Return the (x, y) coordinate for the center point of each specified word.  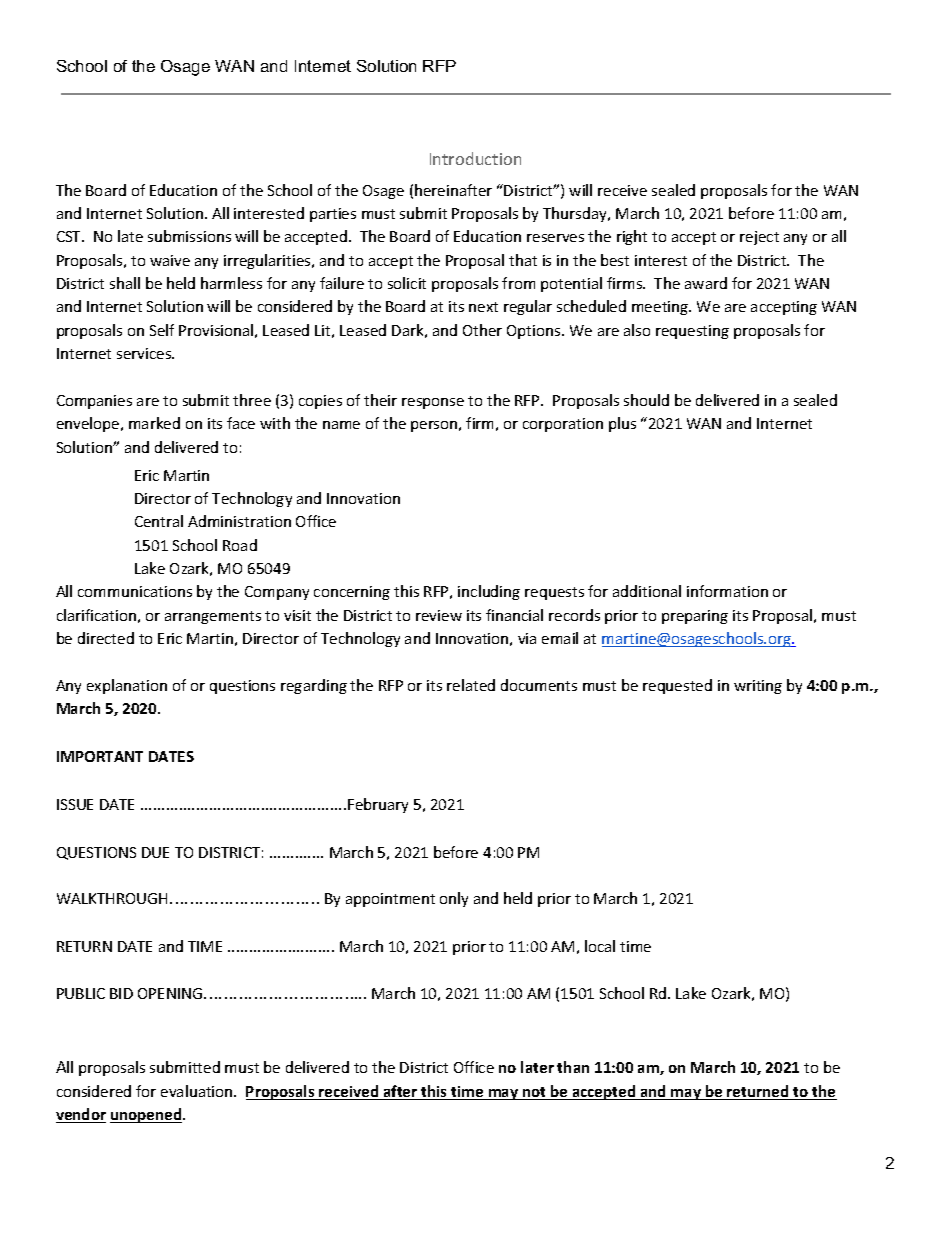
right (632, 237)
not (535, 1093)
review (439, 615)
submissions (189, 236)
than (573, 1067)
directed (106, 638)
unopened (147, 1115)
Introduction (475, 158)
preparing (695, 617)
